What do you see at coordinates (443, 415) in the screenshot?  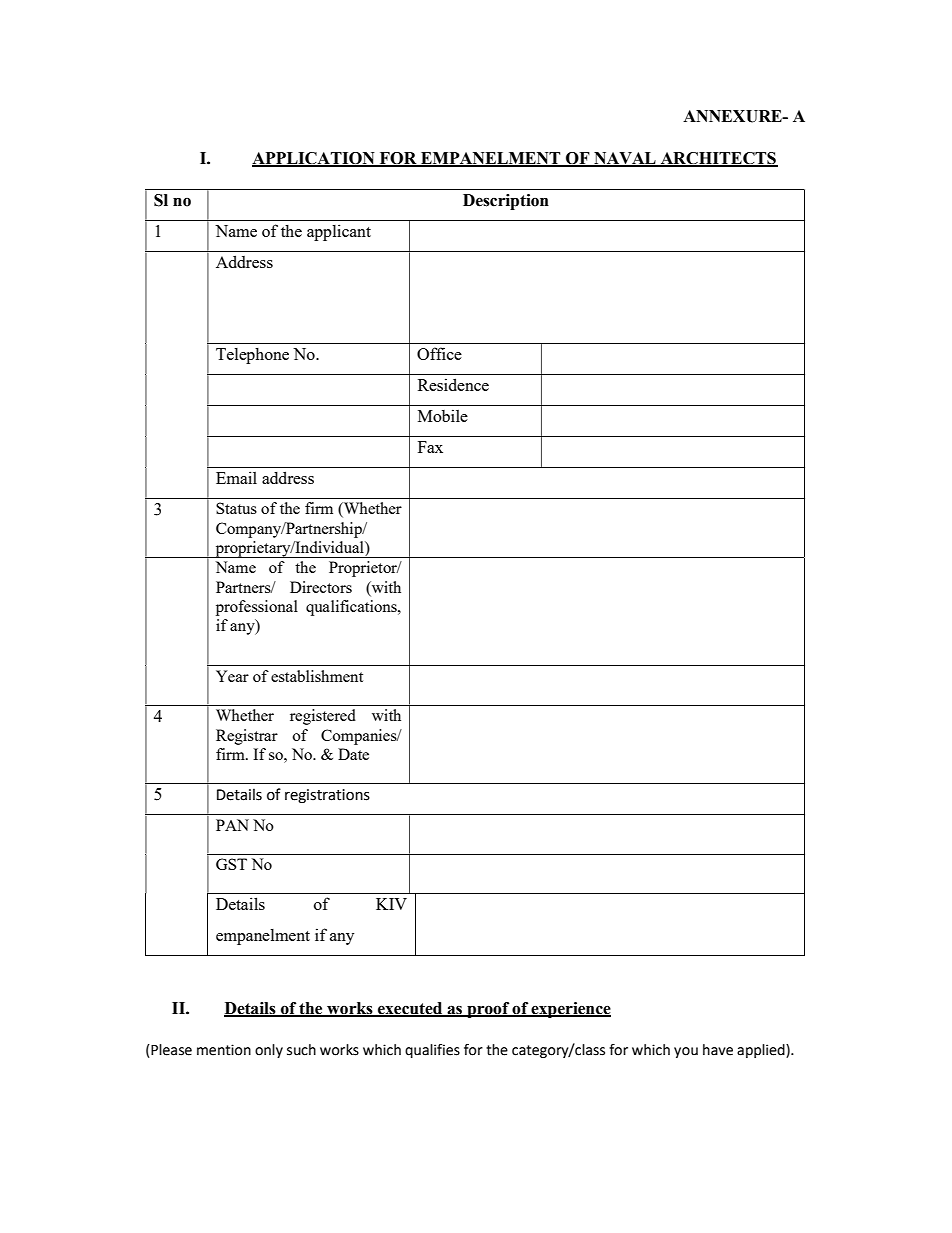 I see `Mobile` at bounding box center [443, 415].
